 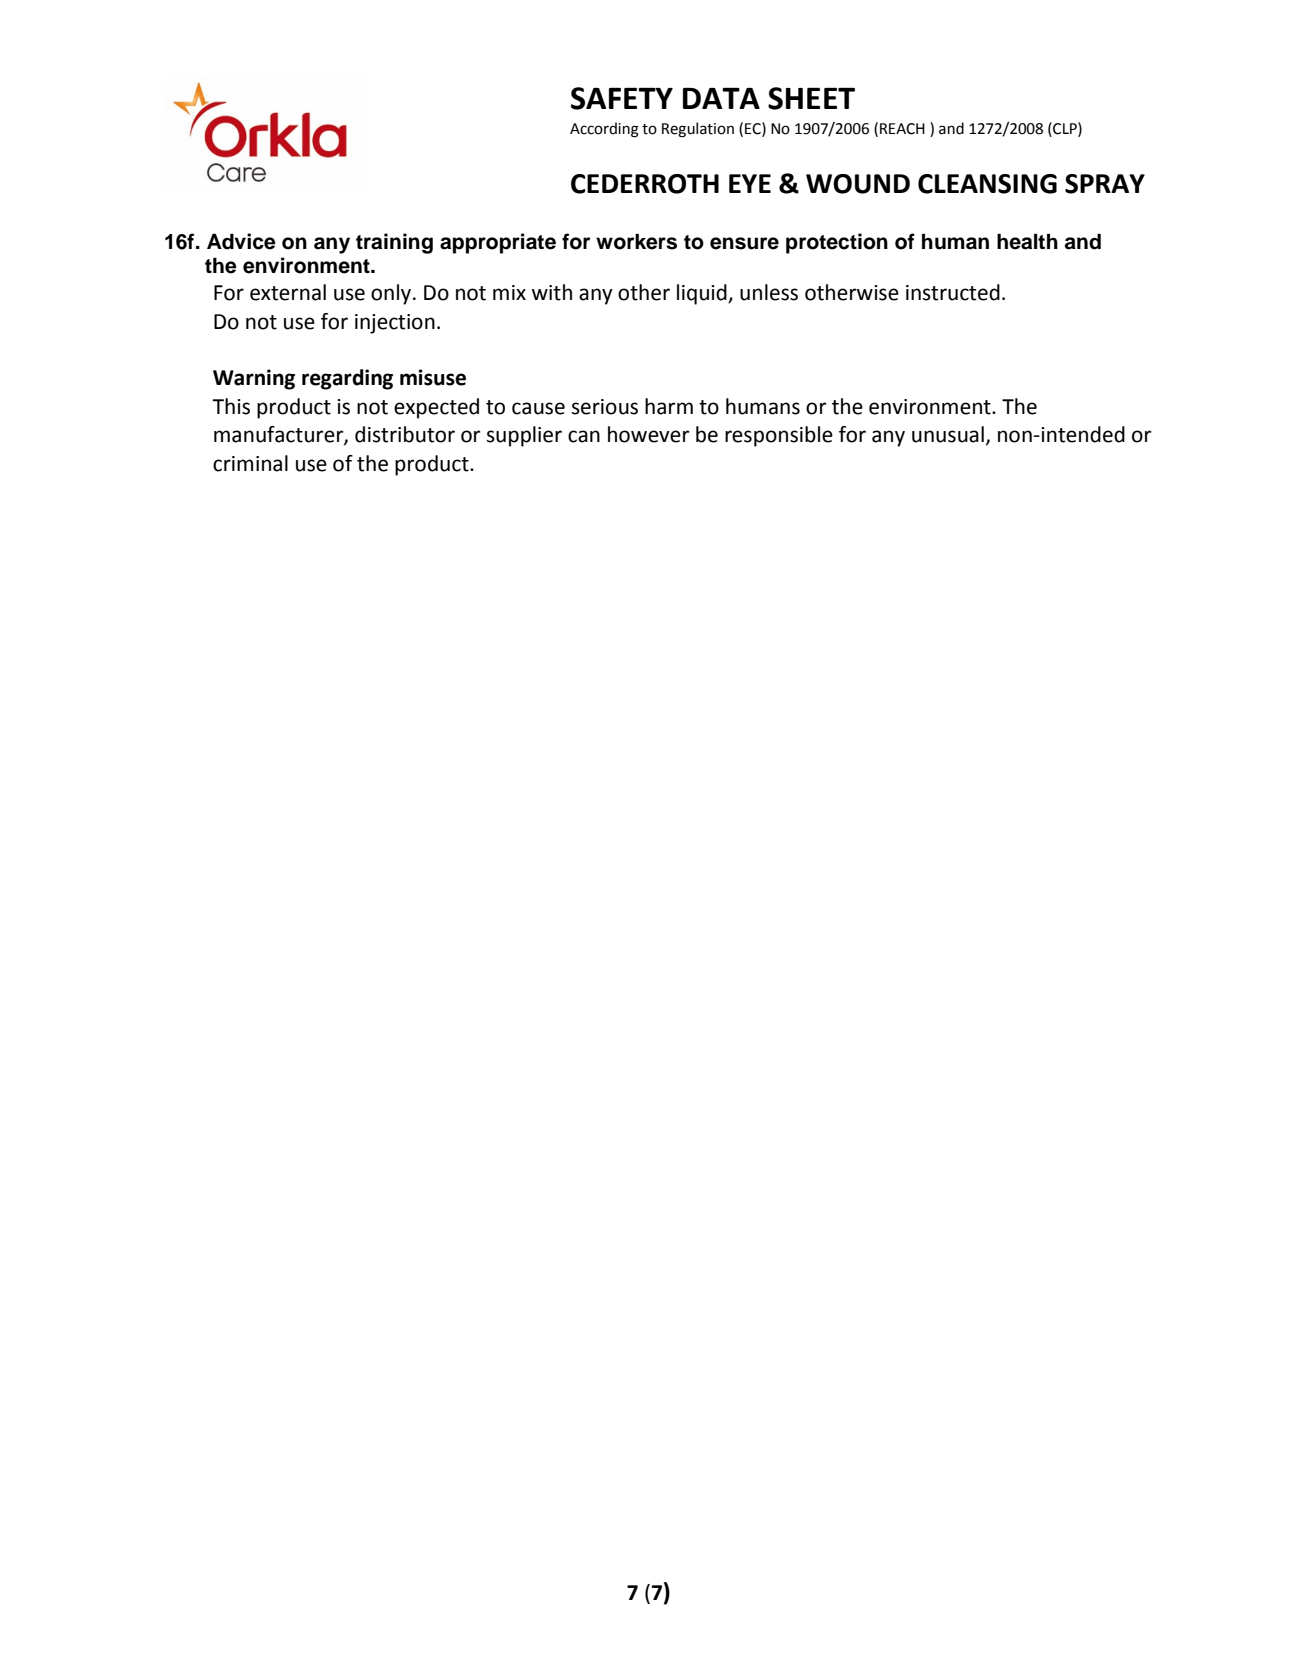 I want to click on EYE, so click(x=750, y=183).
